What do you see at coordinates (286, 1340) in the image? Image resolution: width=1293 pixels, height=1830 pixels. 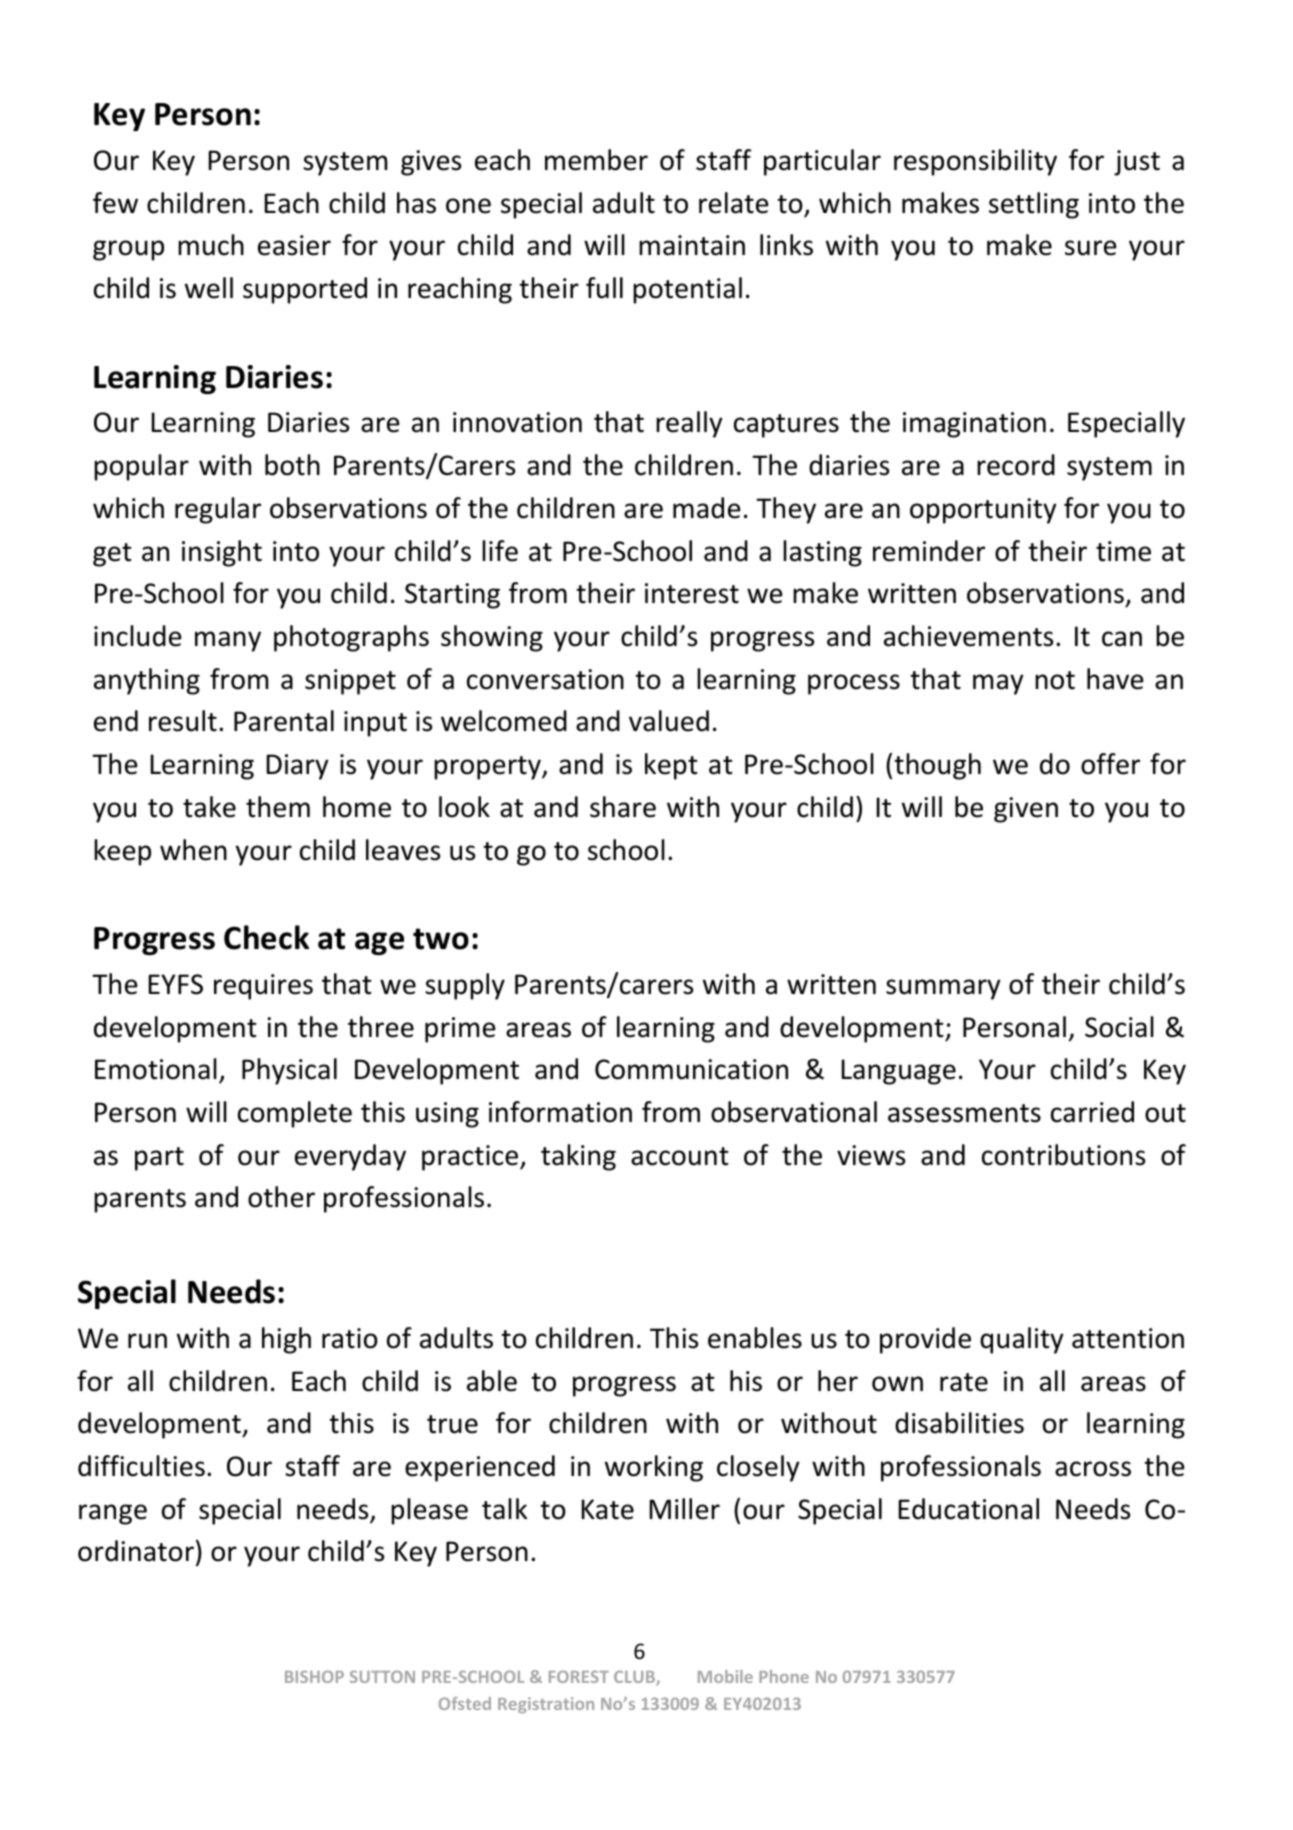 I see `high` at bounding box center [286, 1340].
